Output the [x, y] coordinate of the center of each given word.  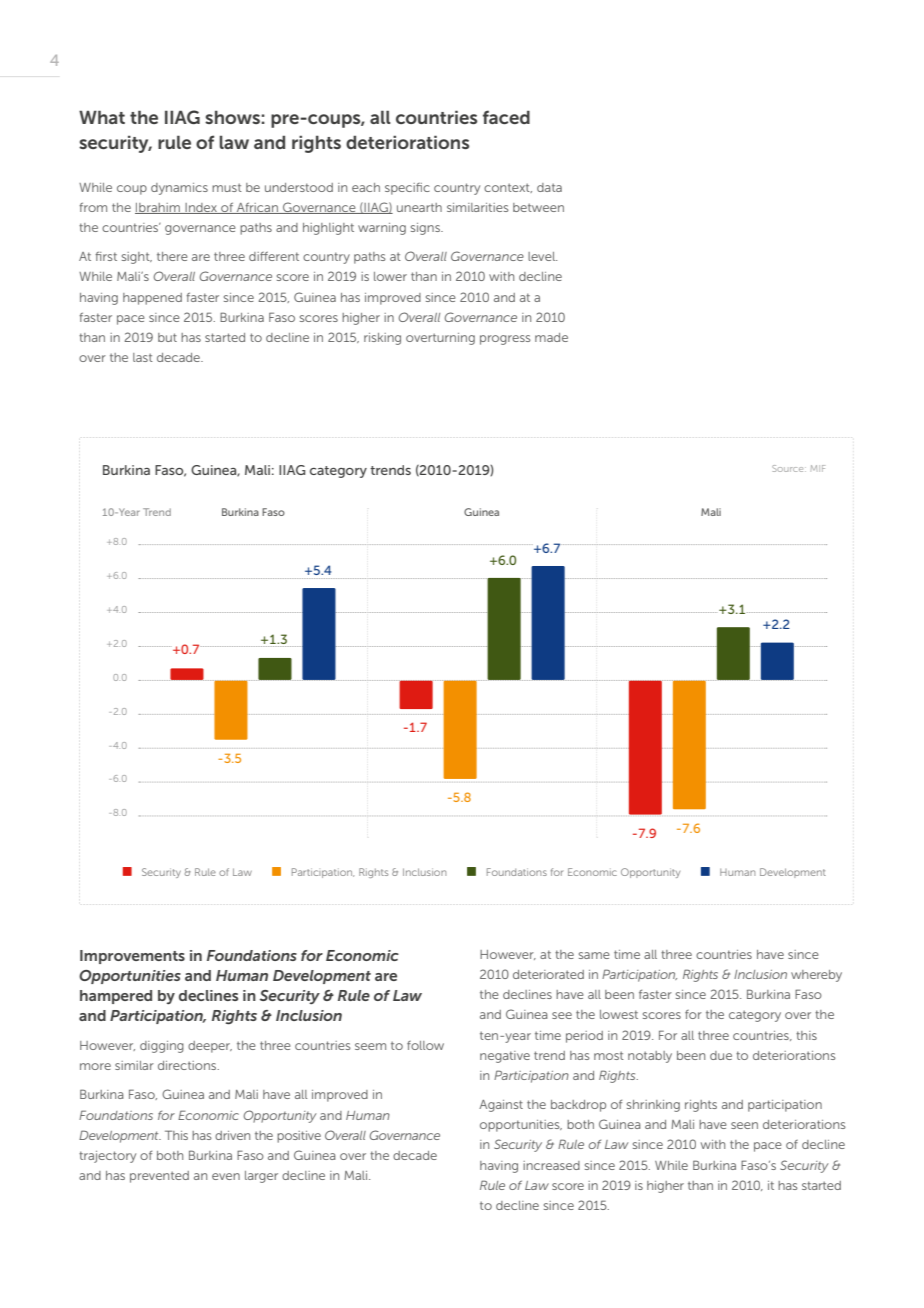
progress [505, 340]
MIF [818, 468]
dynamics [179, 189]
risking [382, 339]
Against [501, 1106]
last [143, 357]
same [594, 955]
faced [506, 117]
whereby [816, 976]
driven [232, 1135]
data [549, 187]
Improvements [132, 957]
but [167, 337]
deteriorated [548, 974]
